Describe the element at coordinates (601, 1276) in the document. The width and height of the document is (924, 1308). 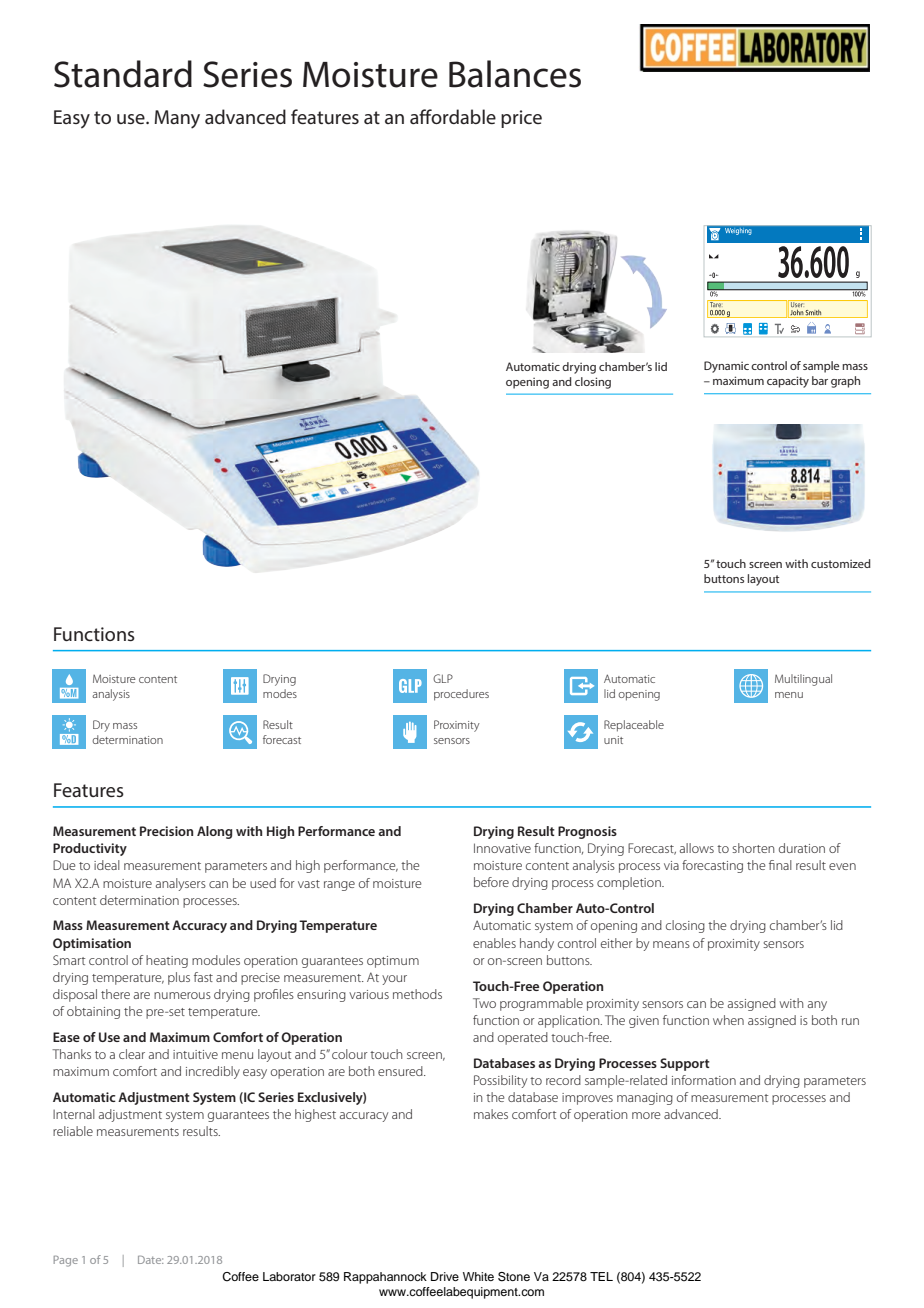
I see `TEL` at that location.
